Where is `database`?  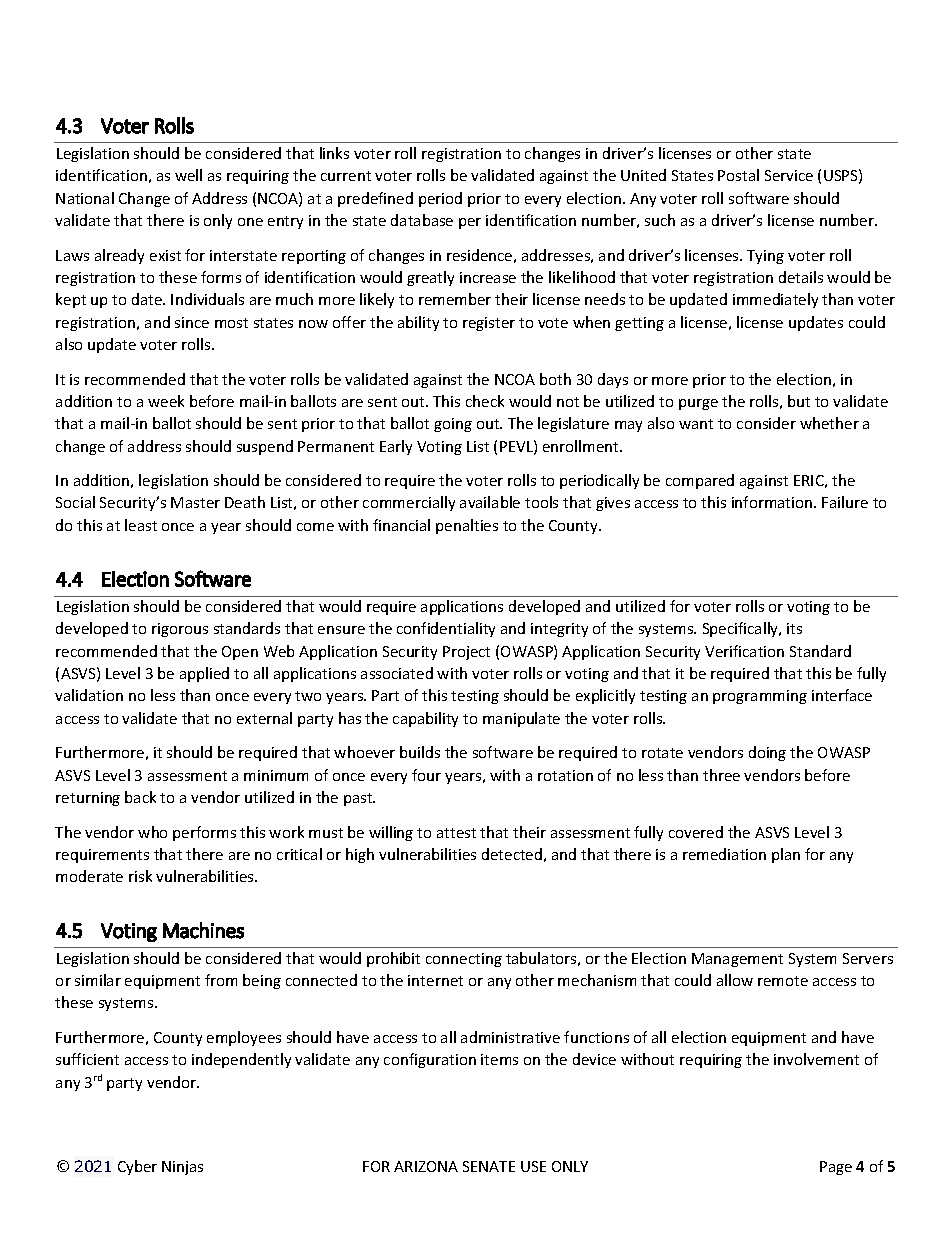 database is located at coordinates (422, 220).
